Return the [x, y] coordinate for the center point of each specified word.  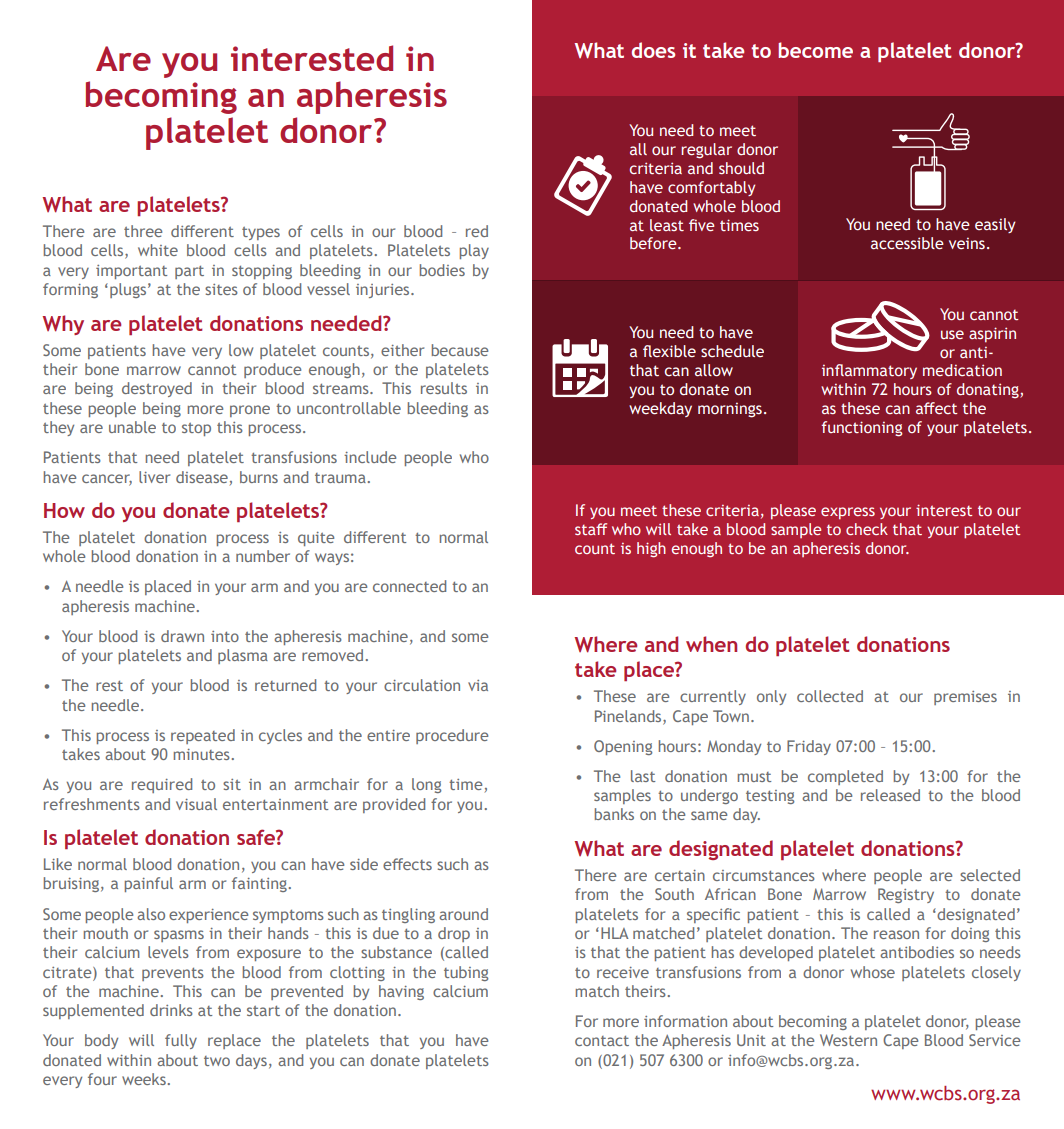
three [143, 231]
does [653, 50]
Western [848, 1040]
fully [181, 1041]
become [815, 50]
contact [602, 1041]
